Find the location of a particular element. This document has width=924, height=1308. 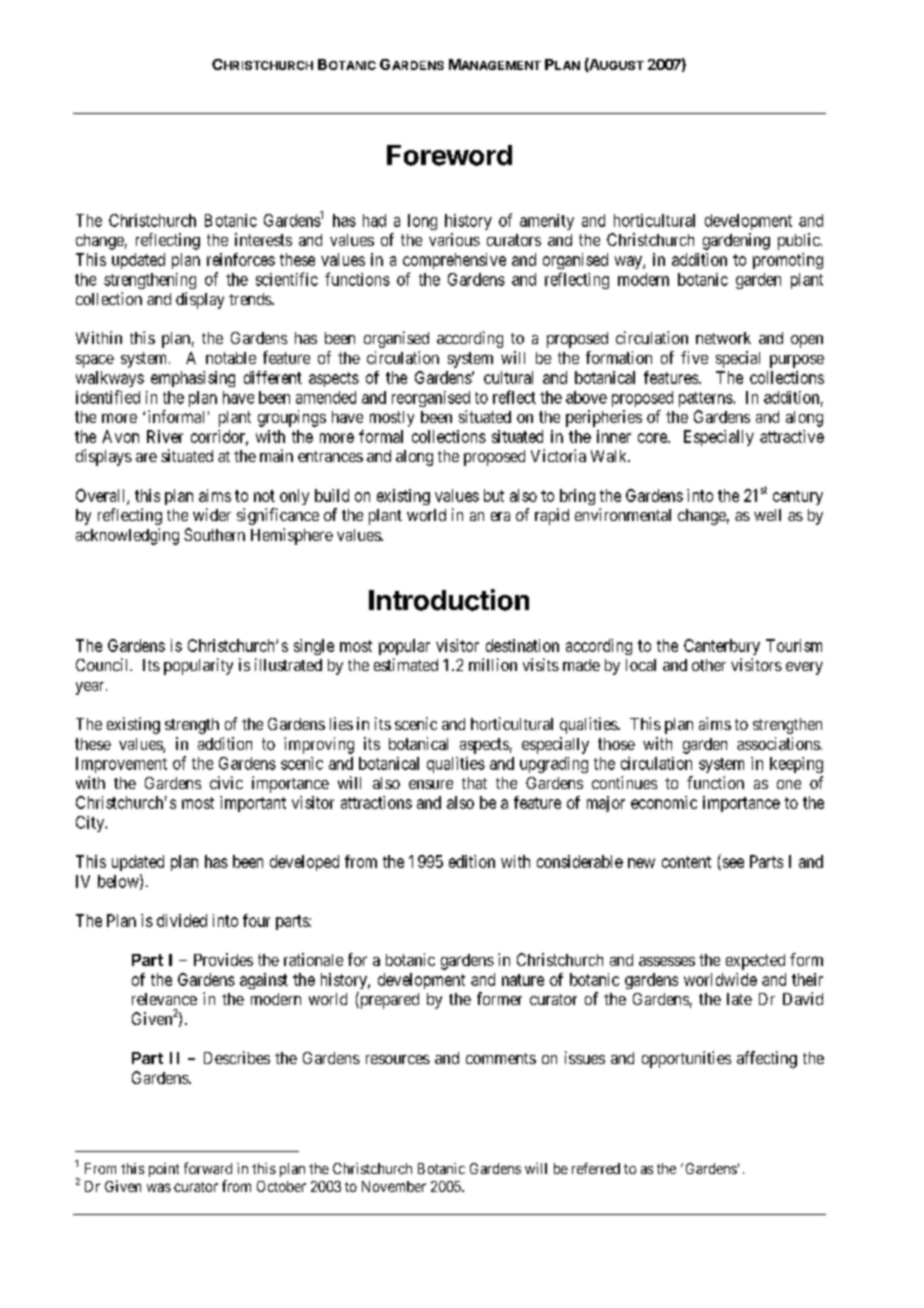

point is located at coordinates (164, 1170).
